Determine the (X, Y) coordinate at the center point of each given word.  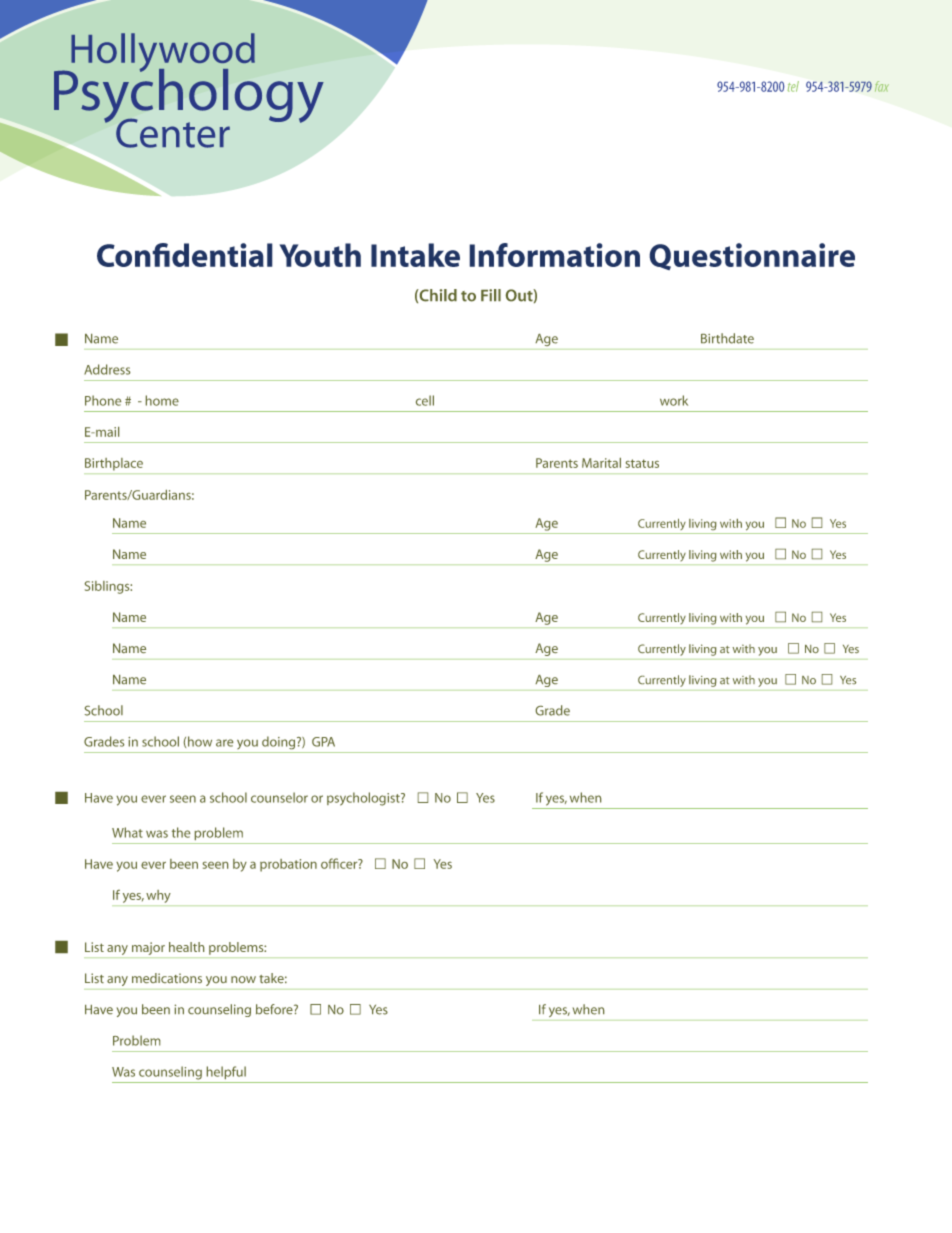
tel (793, 86)
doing (280, 742)
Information (554, 255)
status (642, 463)
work (674, 400)
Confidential (185, 255)
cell (425, 400)
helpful (226, 1072)
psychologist (364, 799)
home (162, 400)
